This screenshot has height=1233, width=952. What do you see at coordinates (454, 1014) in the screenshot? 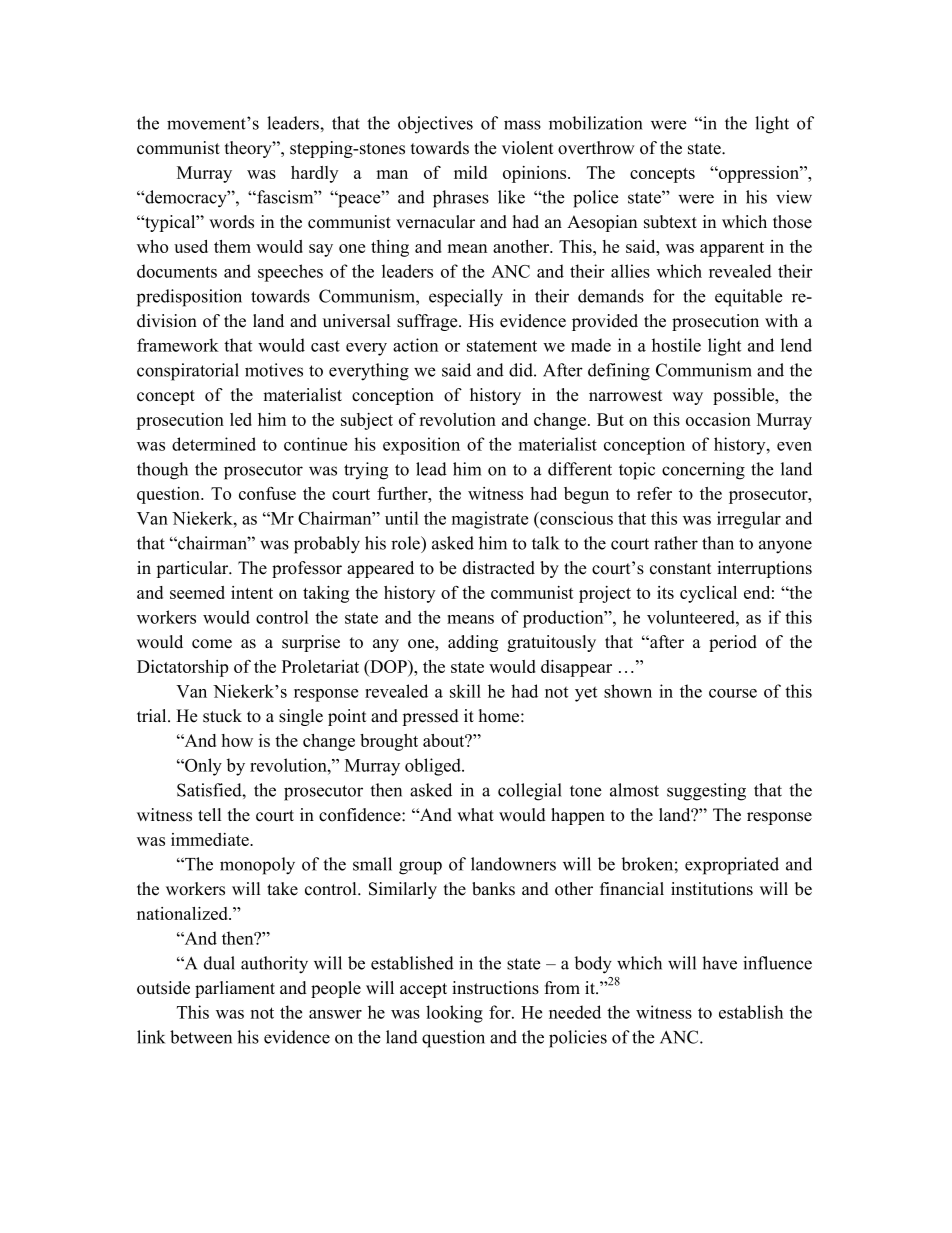
I see `looking` at bounding box center [454, 1014].
